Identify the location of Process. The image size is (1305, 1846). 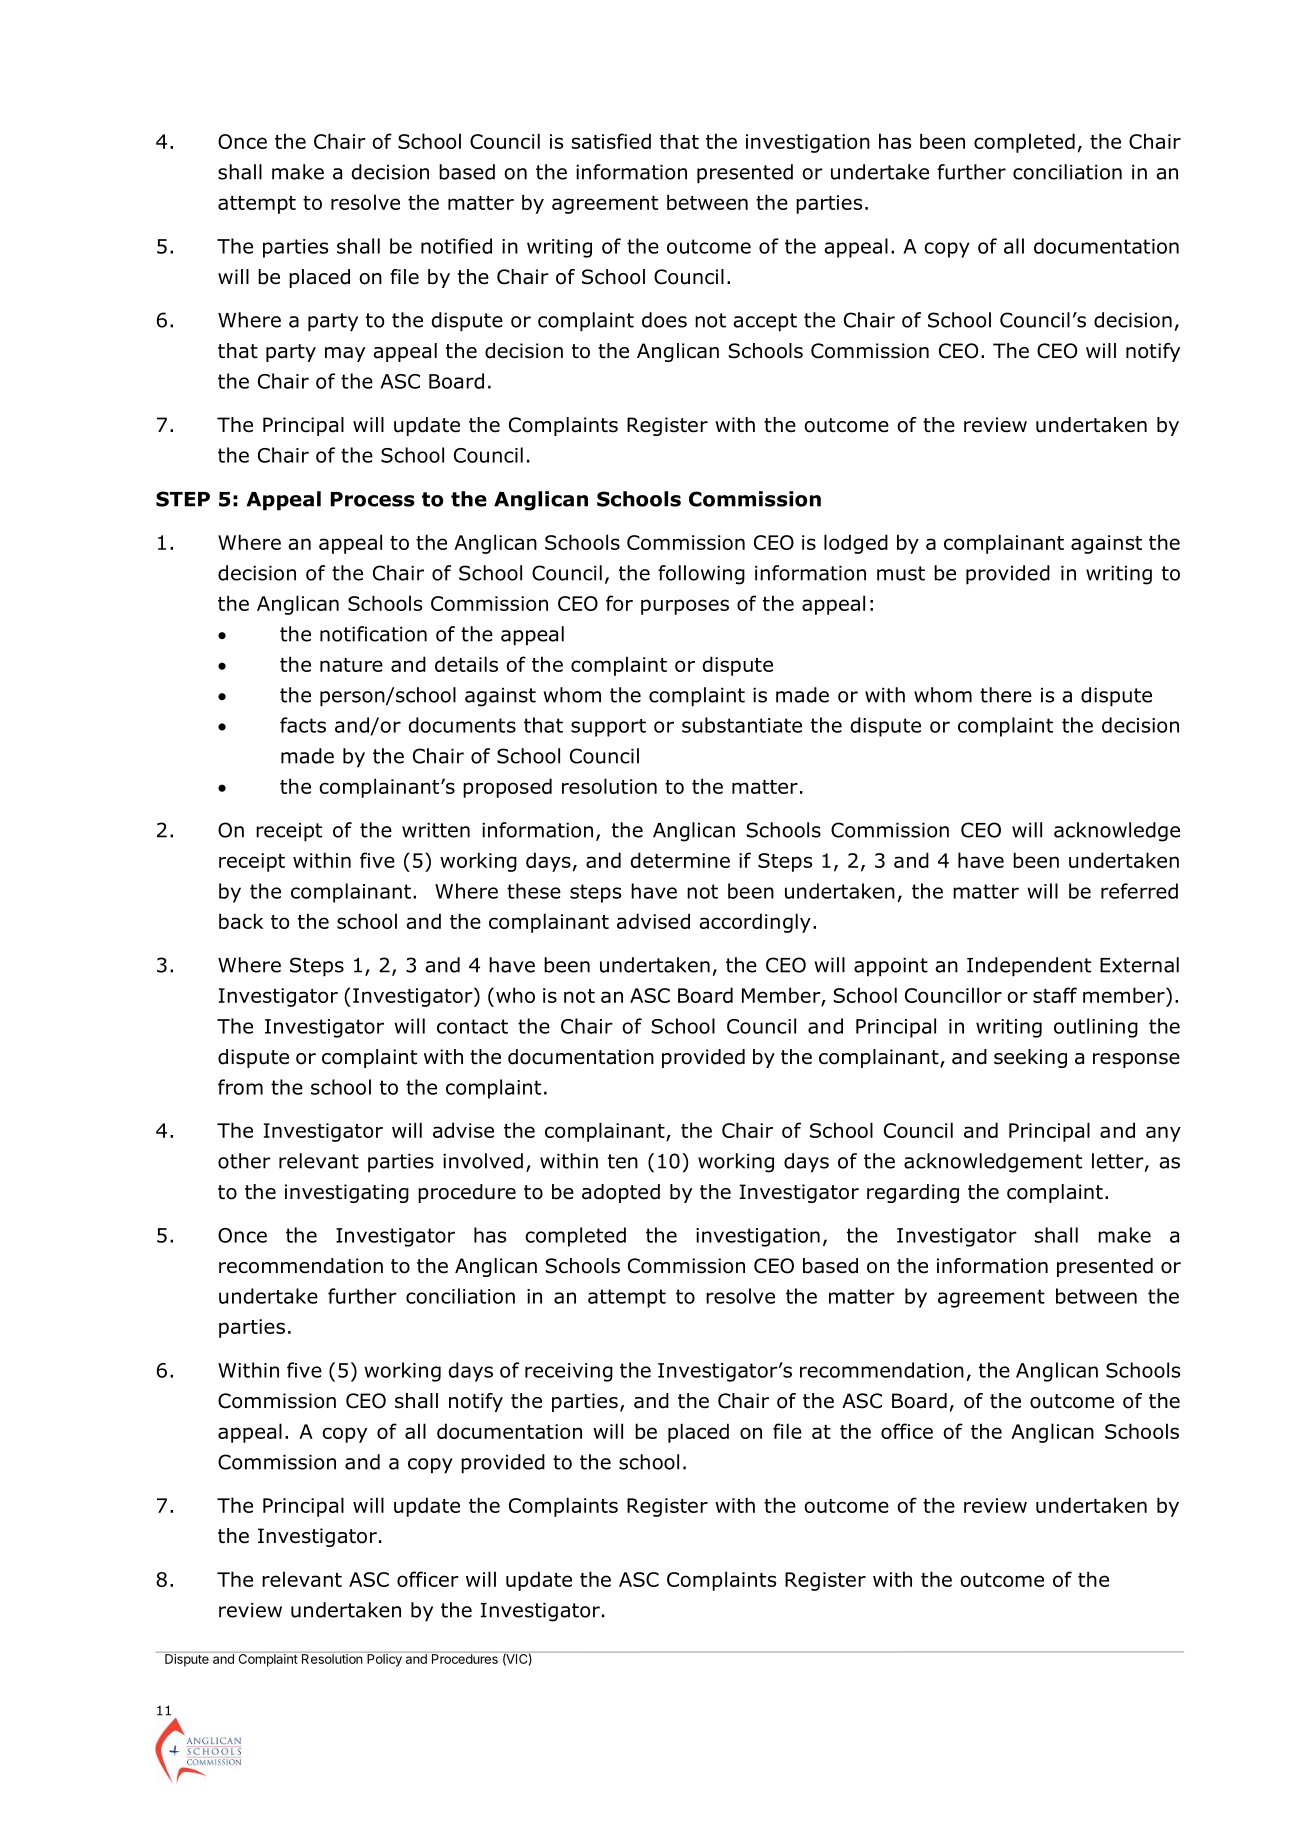
(373, 499).
